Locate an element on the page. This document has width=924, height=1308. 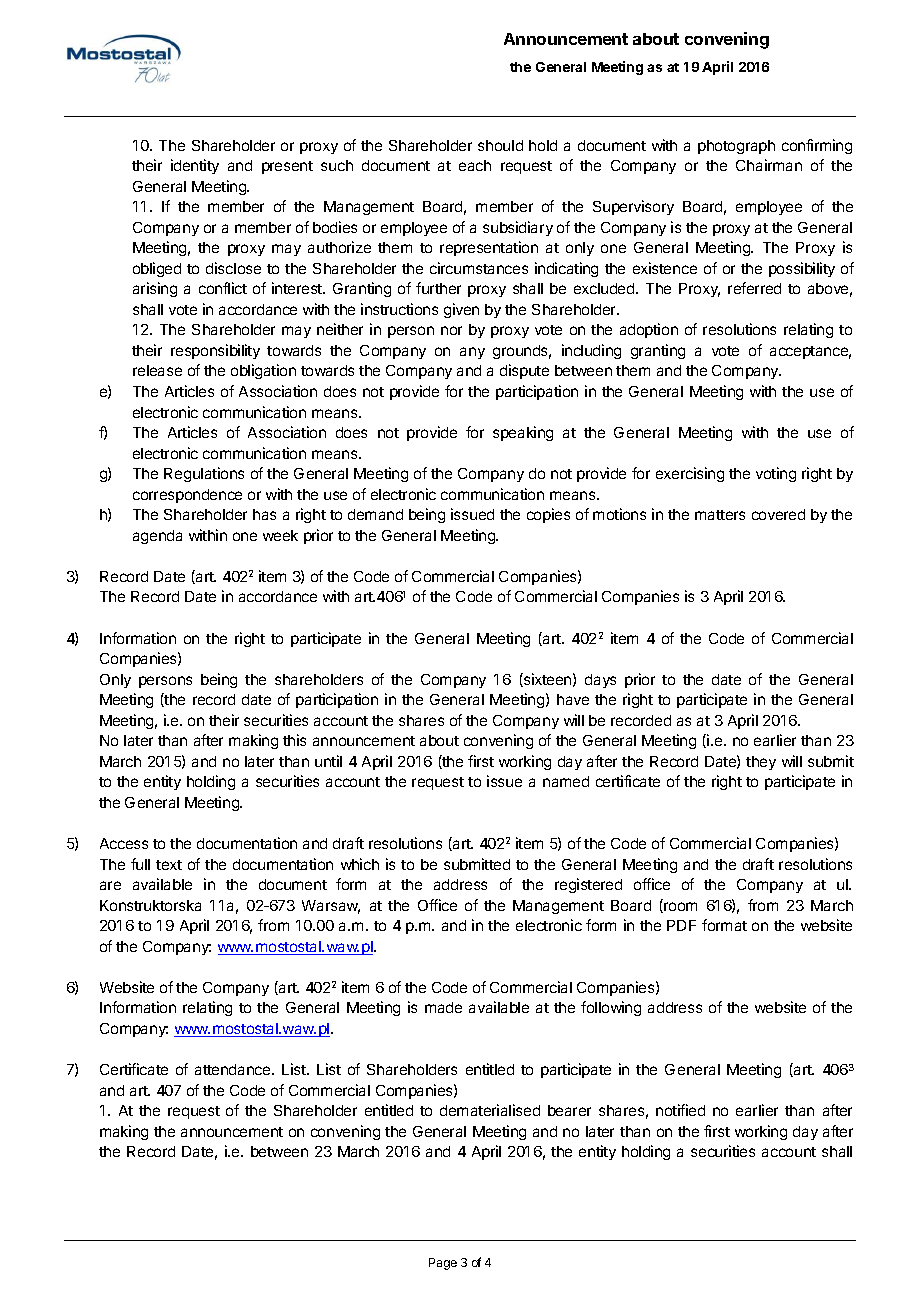
Page is located at coordinates (443, 1264).
